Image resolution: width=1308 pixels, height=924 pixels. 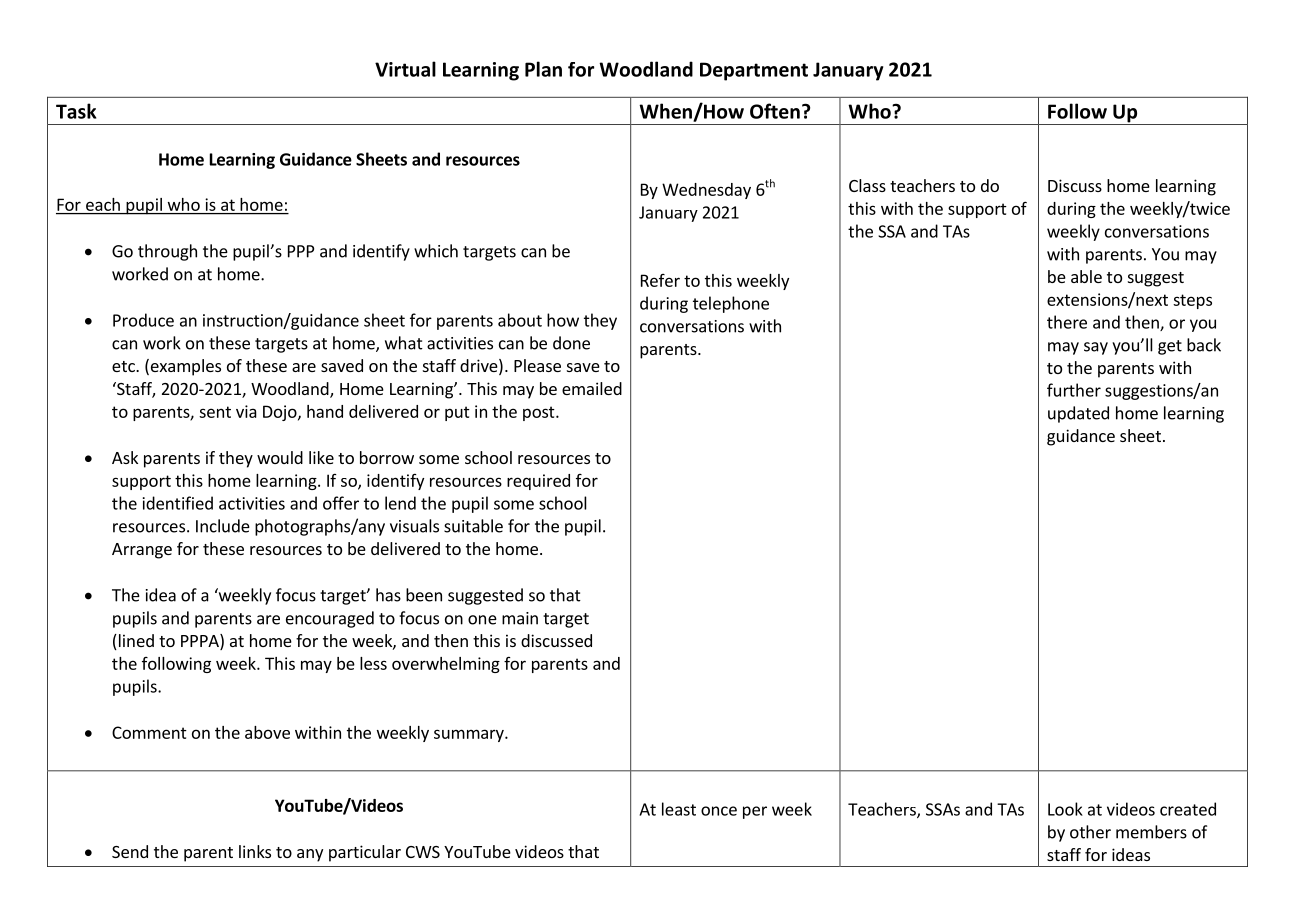 What do you see at coordinates (167, 252) in the screenshot?
I see `through` at bounding box center [167, 252].
